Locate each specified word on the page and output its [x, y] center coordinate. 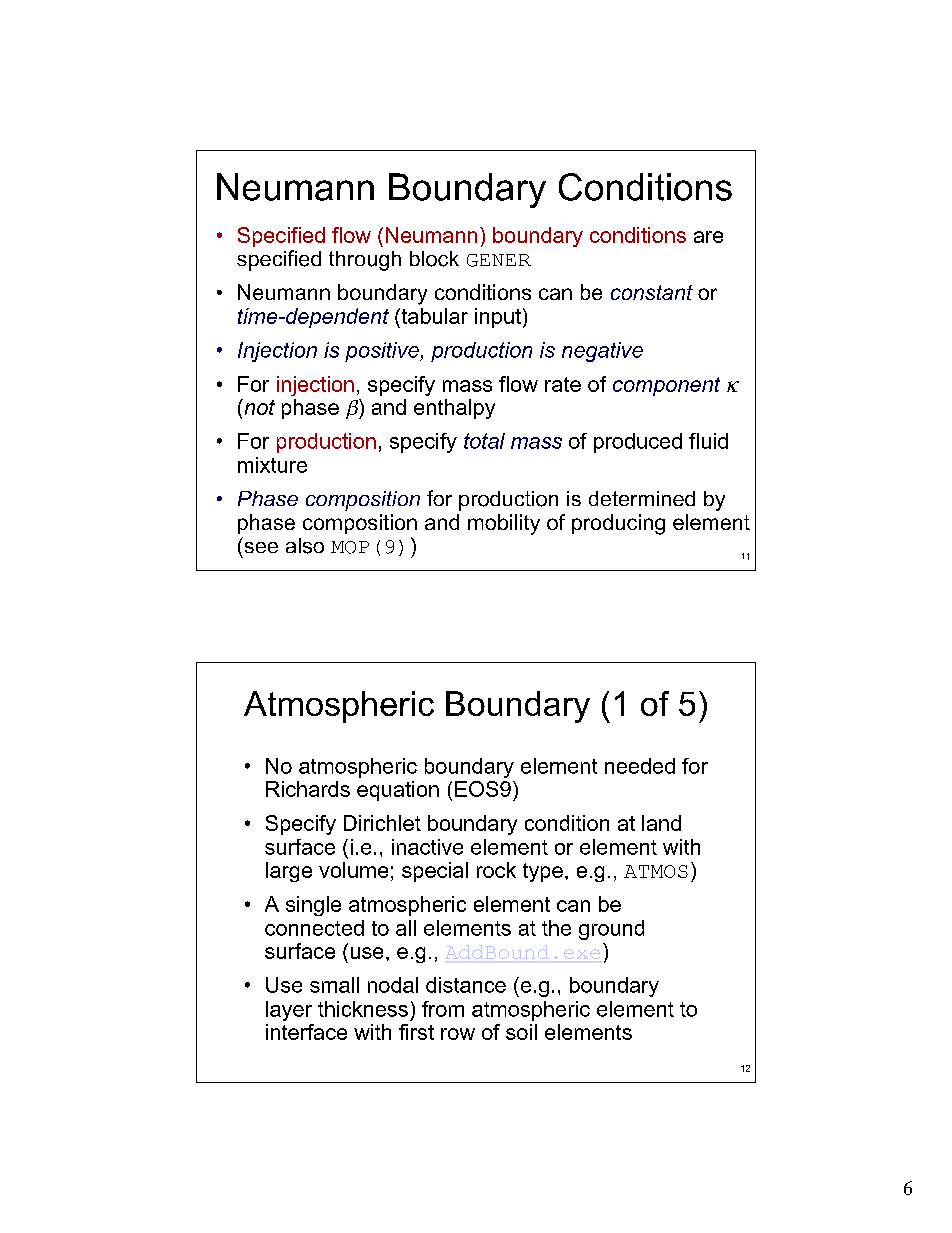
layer [289, 1011]
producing [618, 524]
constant [652, 292]
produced [638, 443]
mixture [272, 465]
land [661, 823]
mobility [504, 524]
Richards [308, 789]
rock [496, 870]
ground [611, 930]
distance [466, 985]
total [484, 441]
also [305, 546]
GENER [499, 260]
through [365, 261]
